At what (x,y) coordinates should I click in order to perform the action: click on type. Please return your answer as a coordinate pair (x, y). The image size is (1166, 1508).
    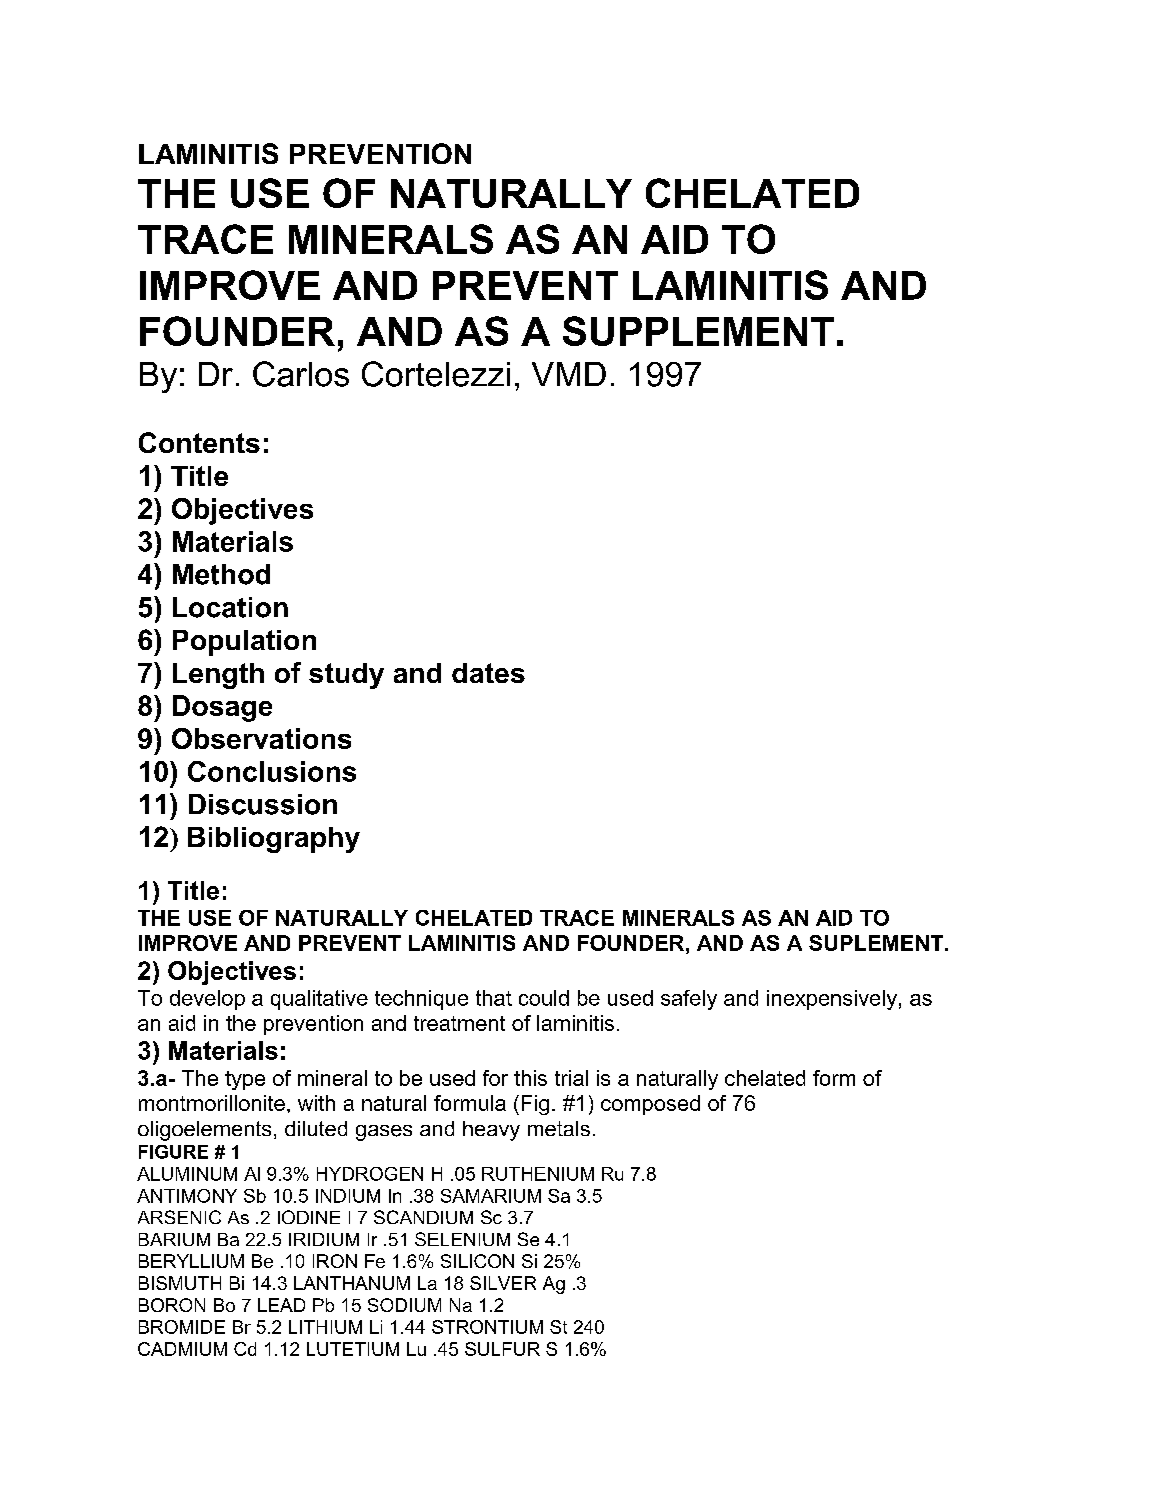
    Looking at the image, I should click on (245, 1080).
